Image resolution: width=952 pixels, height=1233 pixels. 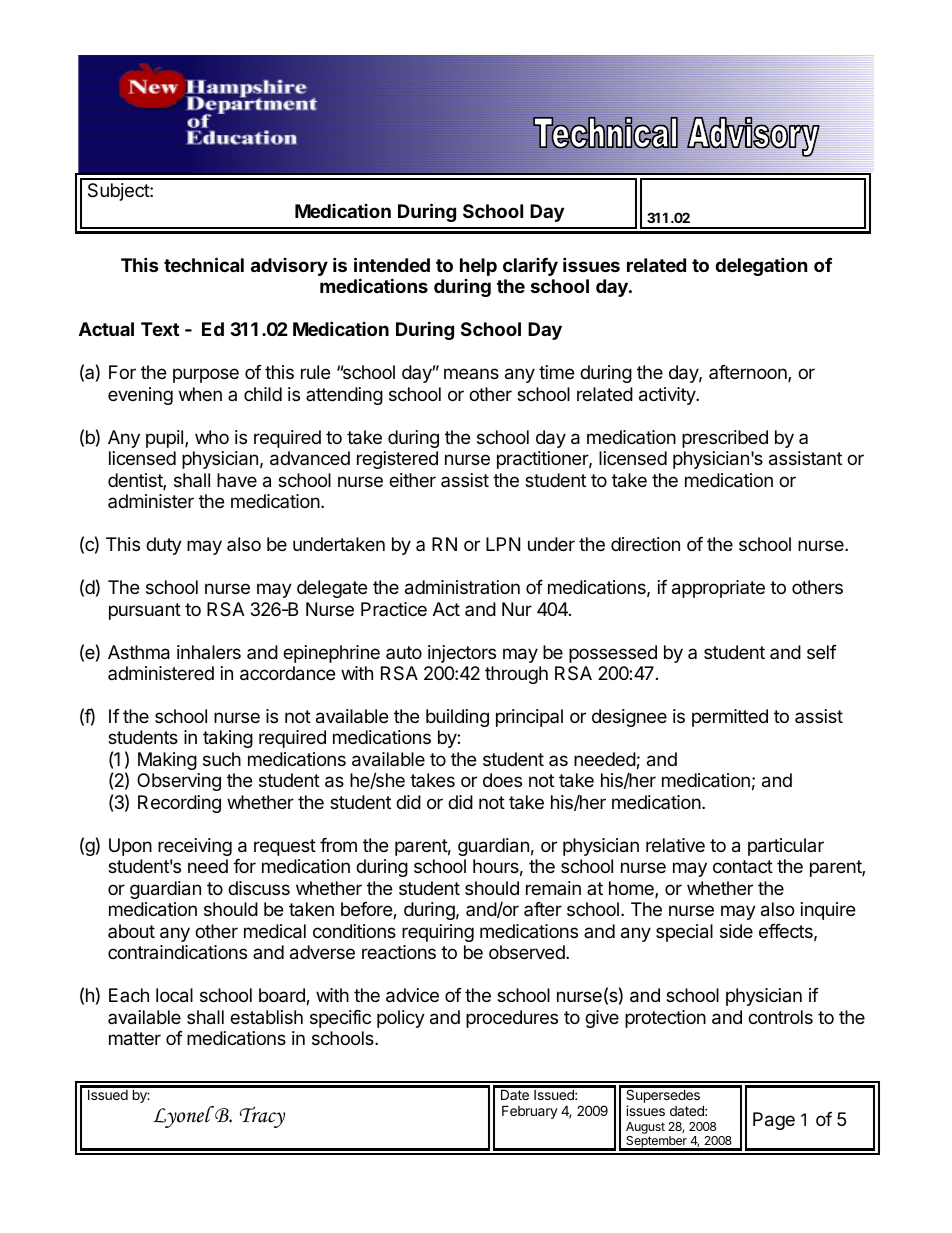 What do you see at coordinates (786, 847) in the screenshot?
I see `particular` at bounding box center [786, 847].
